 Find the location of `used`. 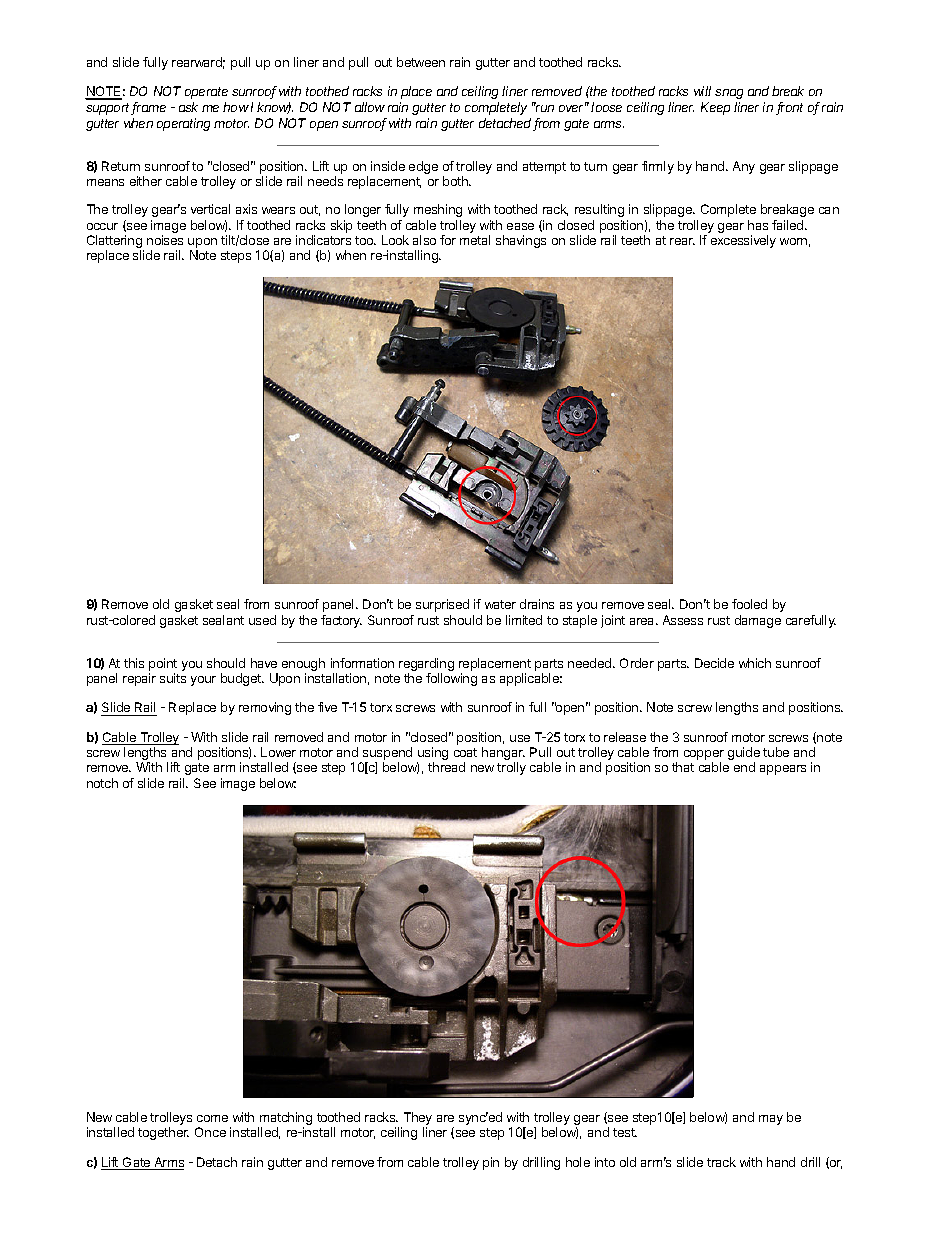

used is located at coordinates (262, 620).
